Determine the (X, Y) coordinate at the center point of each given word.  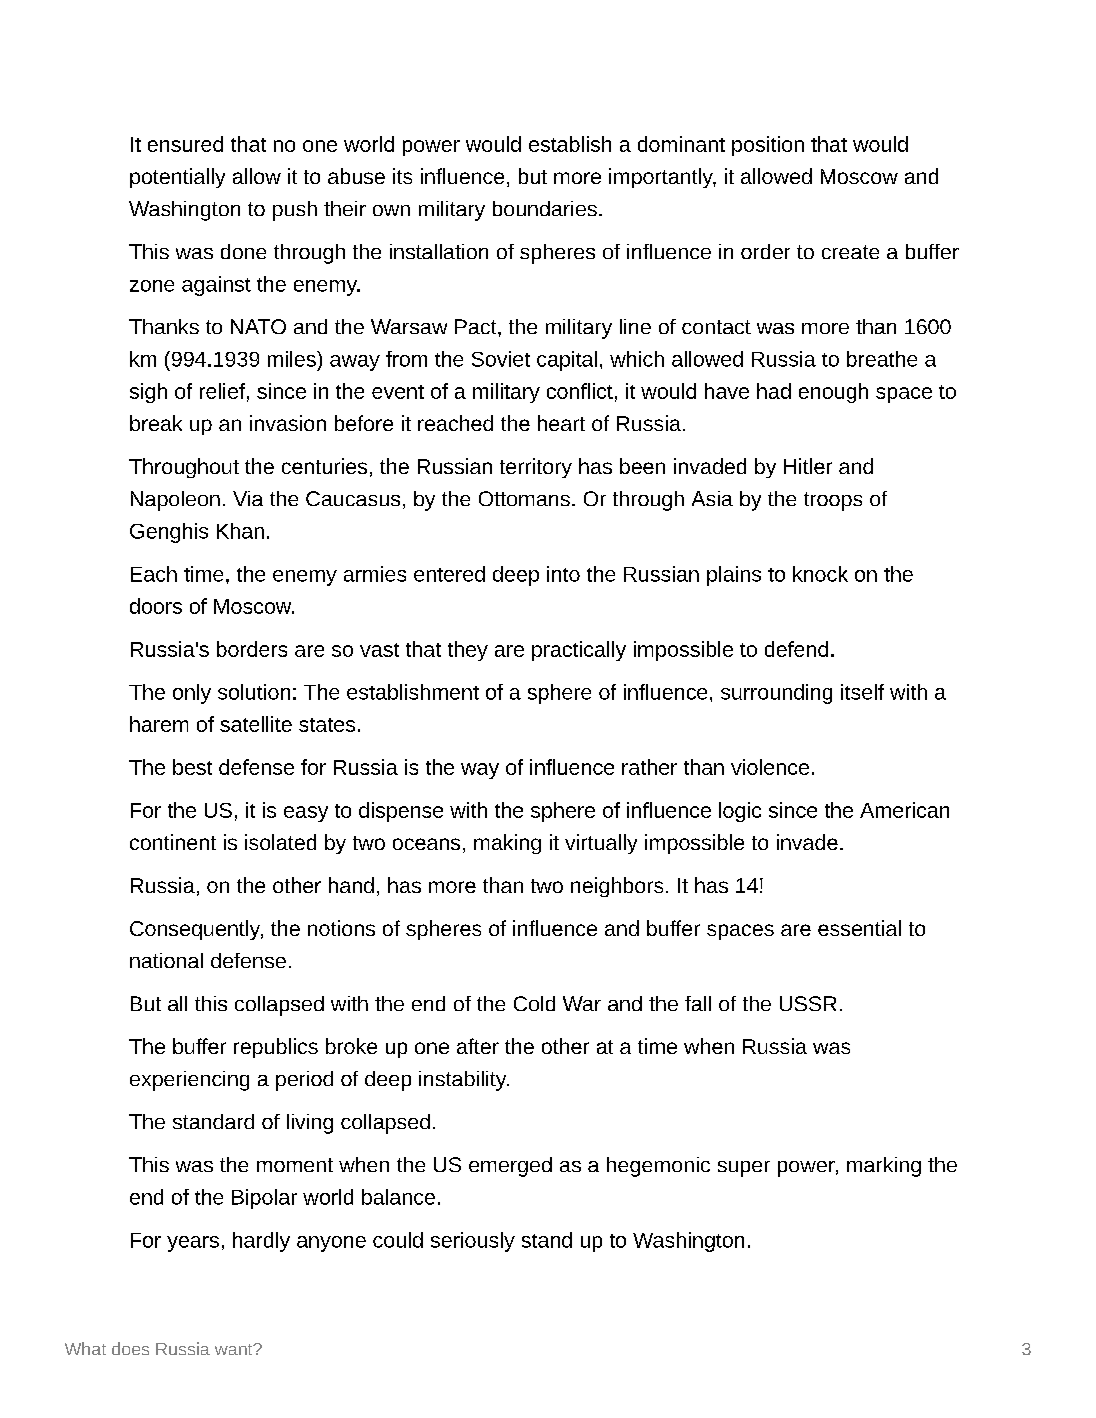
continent (173, 842)
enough (833, 393)
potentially (177, 178)
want (235, 1349)
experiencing (189, 1081)
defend (796, 649)
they (468, 651)
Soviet (501, 359)
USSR (808, 1003)
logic (740, 812)
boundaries (545, 208)
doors (156, 606)
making (507, 844)
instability (464, 1081)
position (768, 146)
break (156, 423)
